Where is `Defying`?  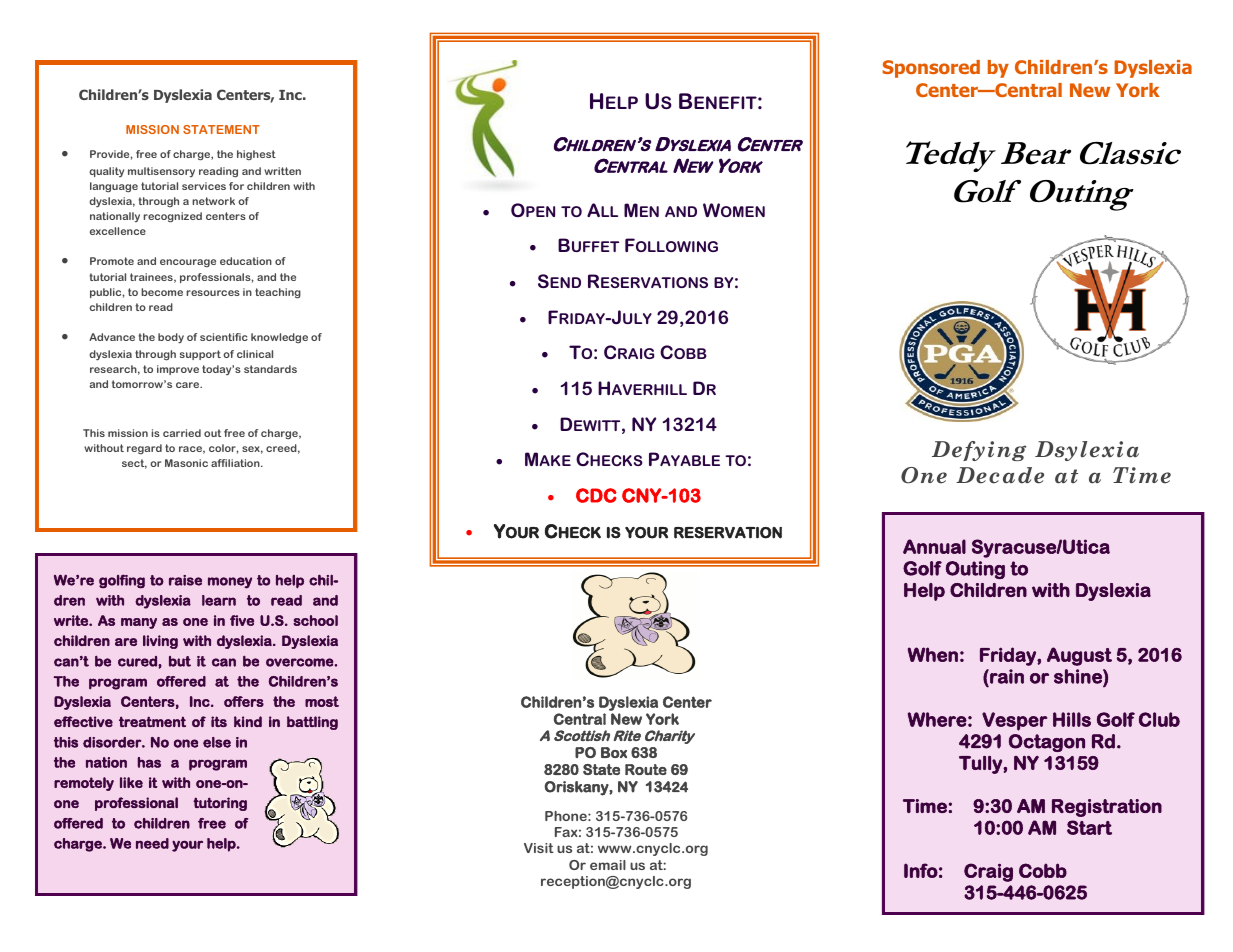
Defying is located at coordinates (979, 451).
